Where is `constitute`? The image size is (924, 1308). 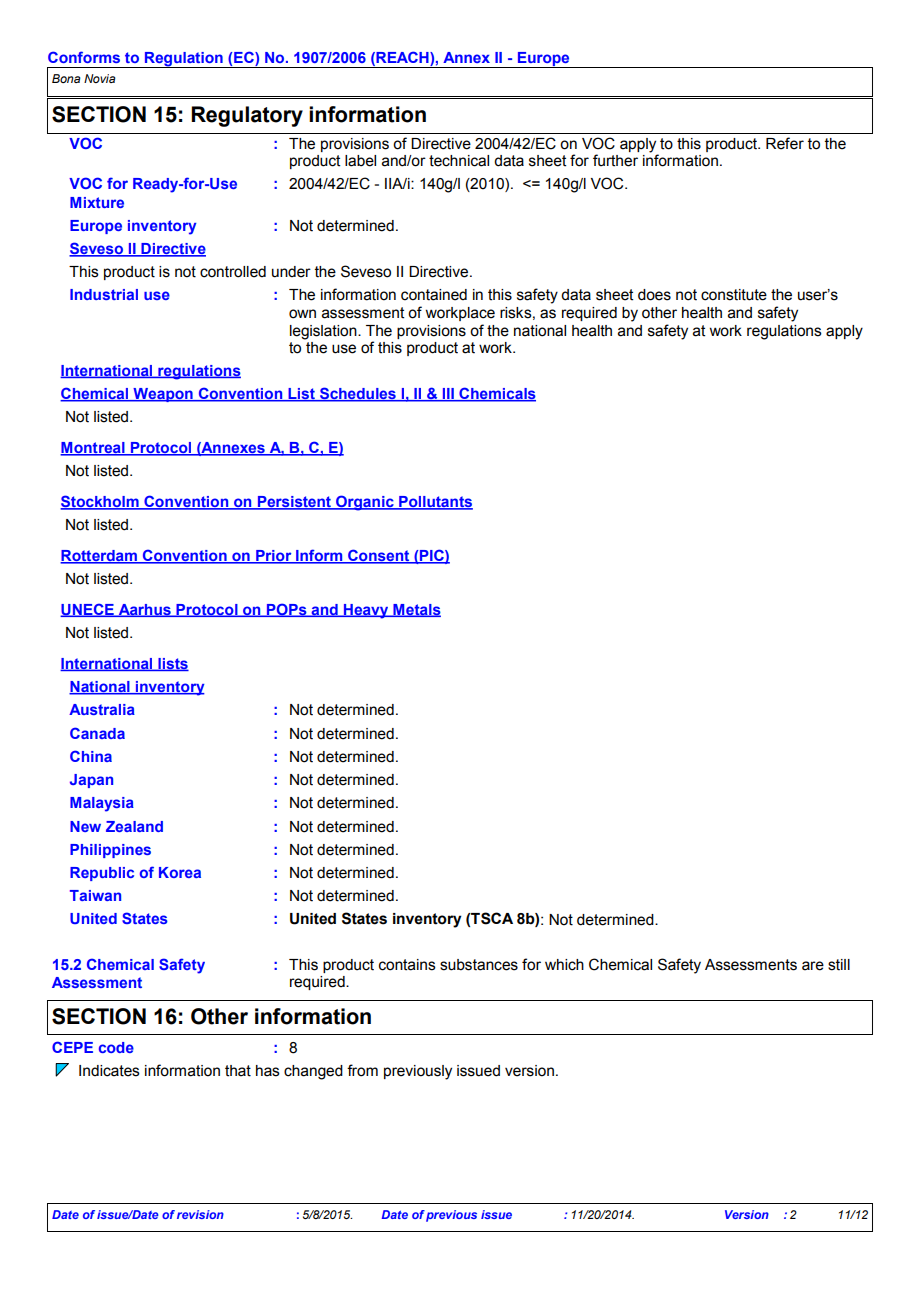 constitute is located at coordinates (734, 295).
